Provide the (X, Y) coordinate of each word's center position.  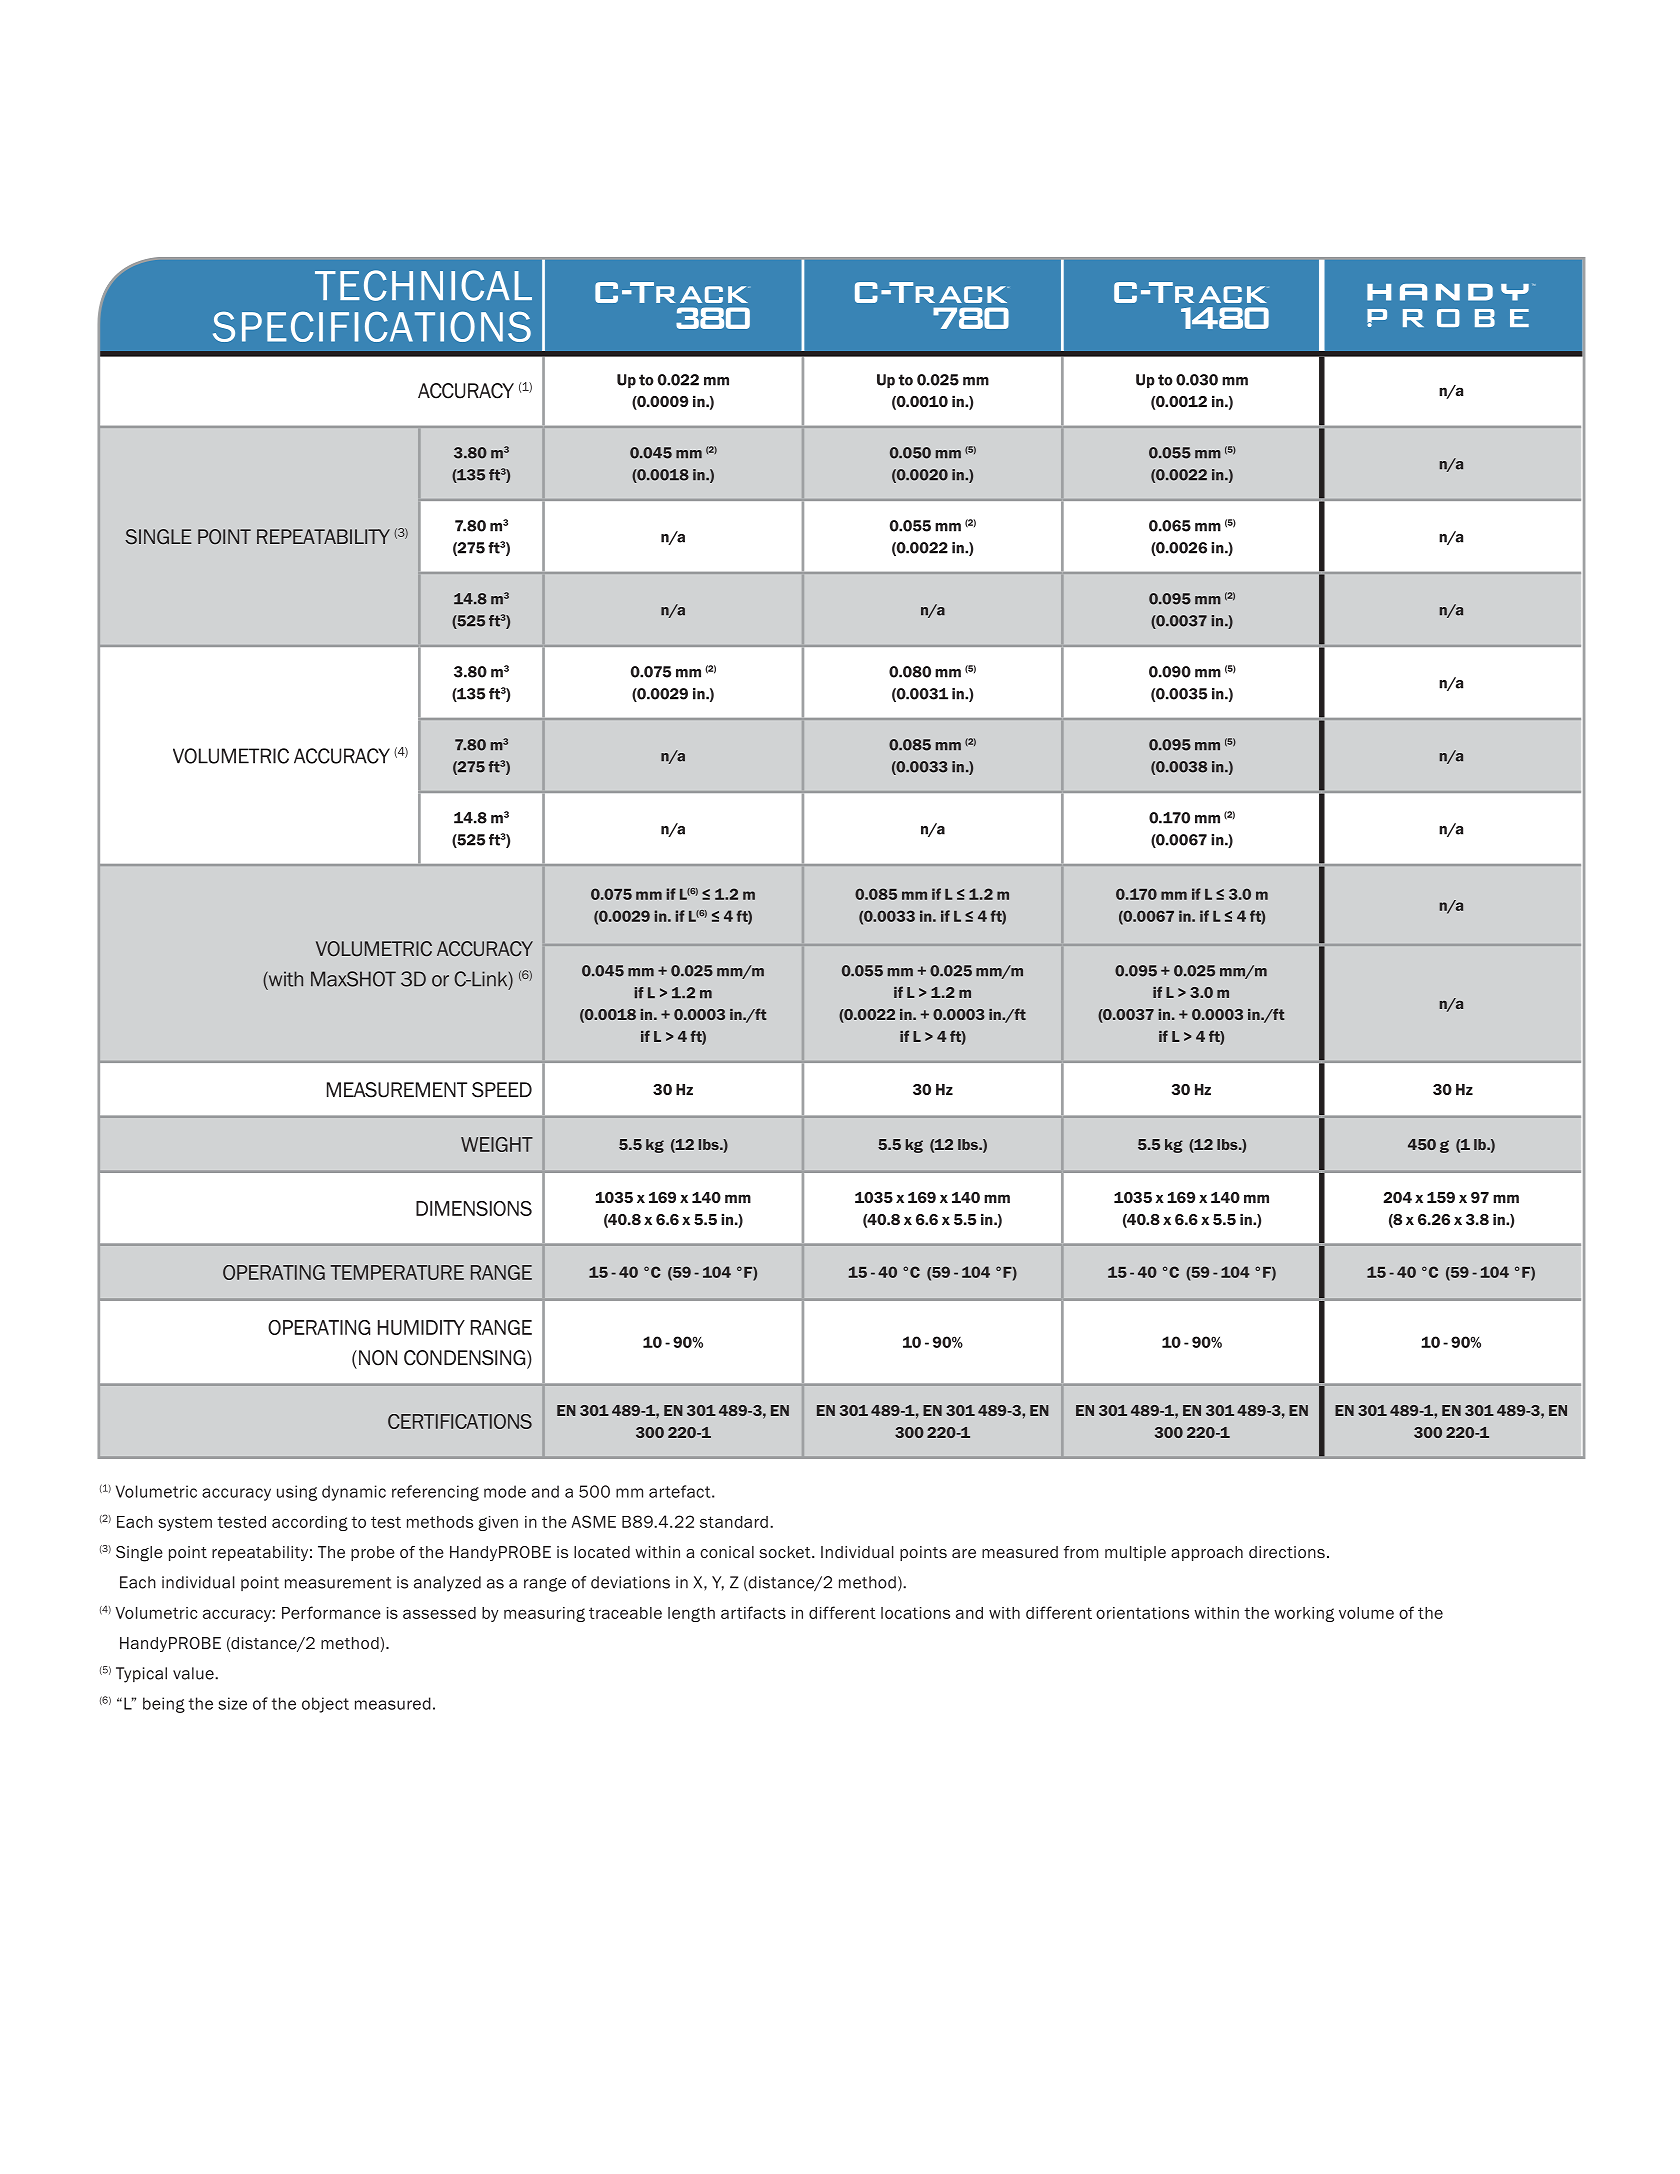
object (325, 1705)
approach (1207, 1553)
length (691, 1614)
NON (378, 1358)
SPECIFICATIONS (372, 327)
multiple (1135, 1553)
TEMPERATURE (397, 1272)
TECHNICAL (423, 285)
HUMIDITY (421, 1327)
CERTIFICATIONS (460, 1421)
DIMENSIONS (474, 1208)
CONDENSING (466, 1359)
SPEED (502, 1090)
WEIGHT (497, 1144)
